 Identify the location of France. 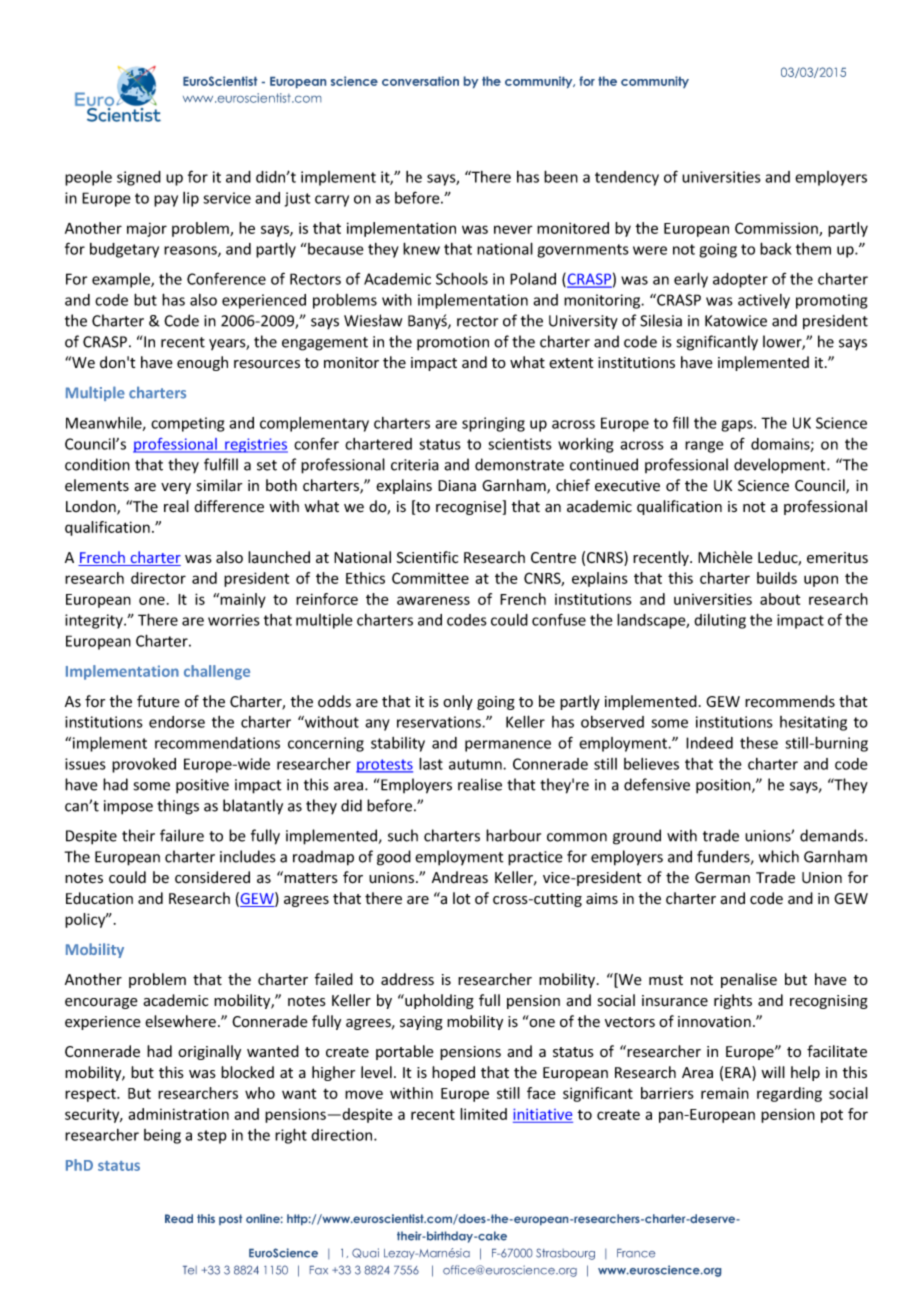
(636, 1253).
